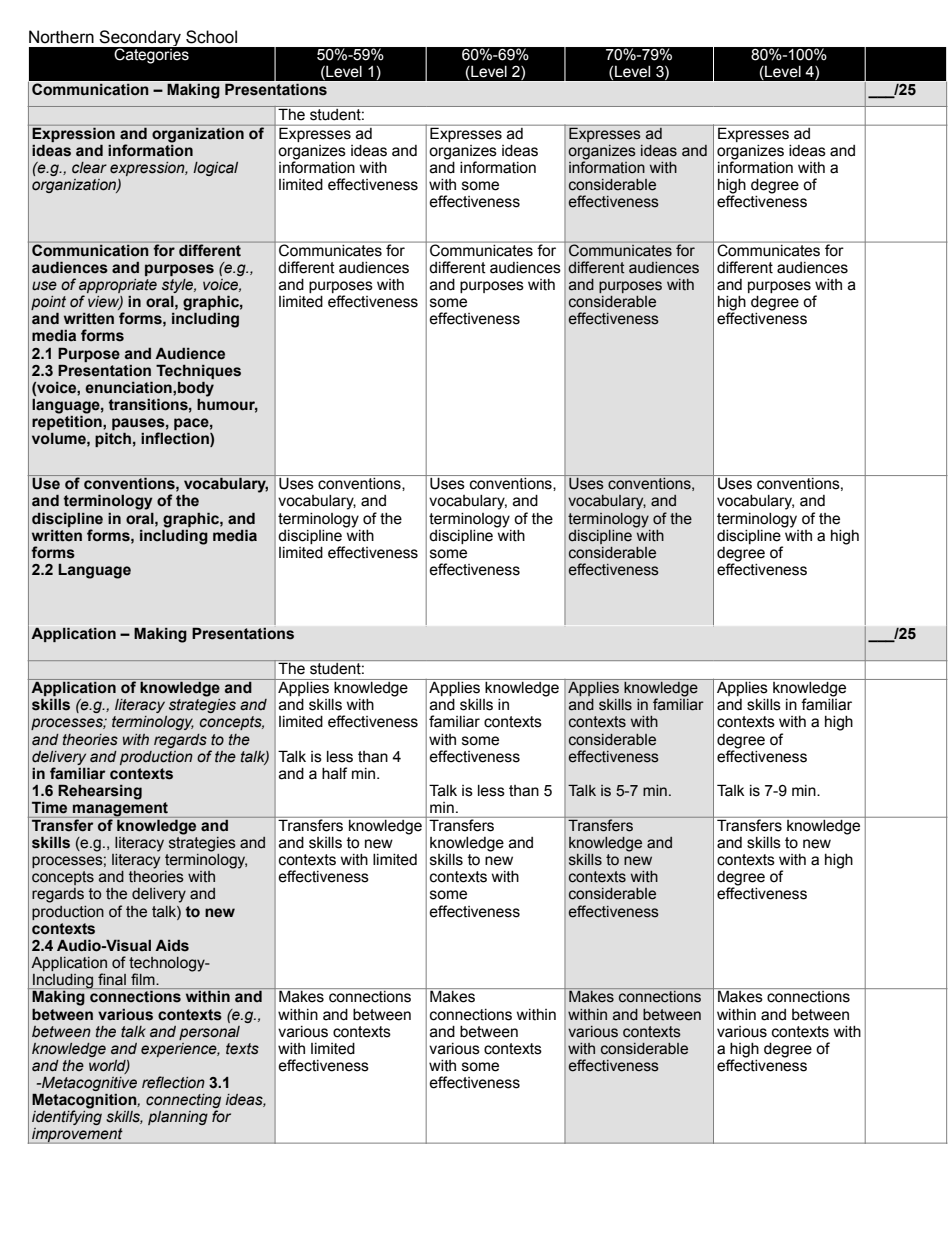 The height and width of the page is (1233, 952). Describe the element at coordinates (215, 169) in the page. I see `logical` at that location.
